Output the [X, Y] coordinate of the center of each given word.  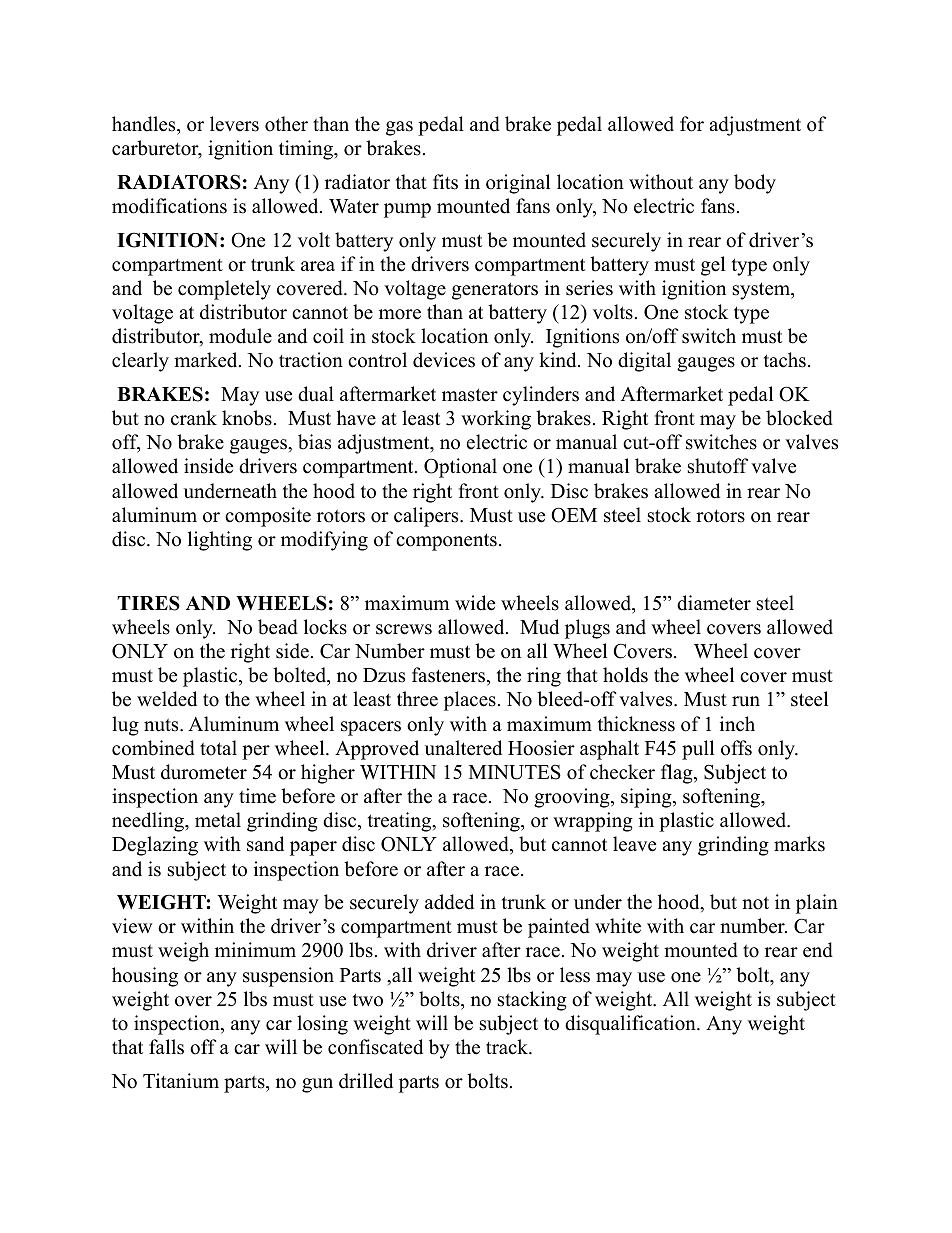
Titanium [181, 1081]
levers [234, 124]
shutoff [718, 466]
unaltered [463, 748]
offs [736, 748]
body [755, 184]
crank [194, 418]
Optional [460, 468]
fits [445, 182]
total [218, 748]
